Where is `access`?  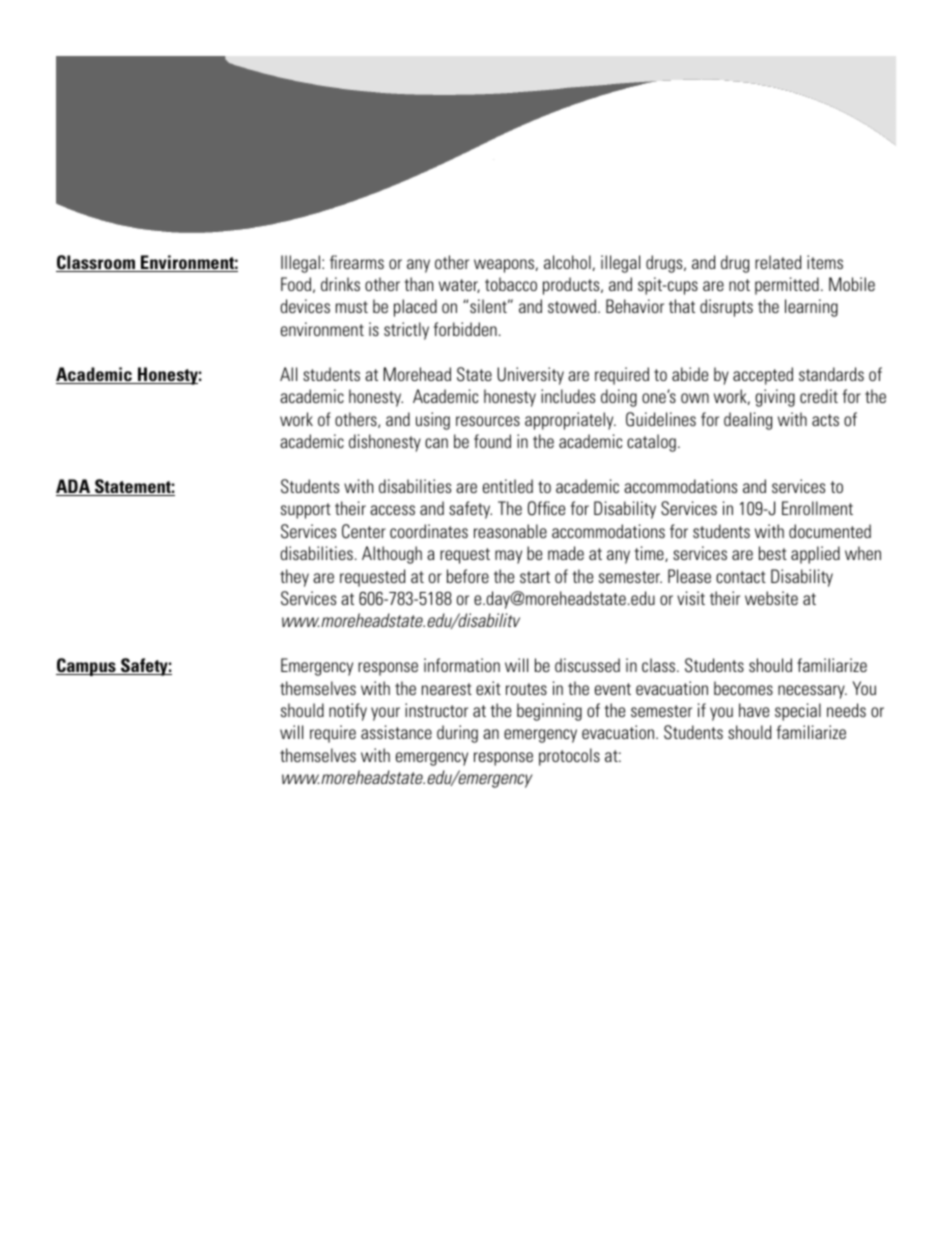
access is located at coordinates (392, 510).
